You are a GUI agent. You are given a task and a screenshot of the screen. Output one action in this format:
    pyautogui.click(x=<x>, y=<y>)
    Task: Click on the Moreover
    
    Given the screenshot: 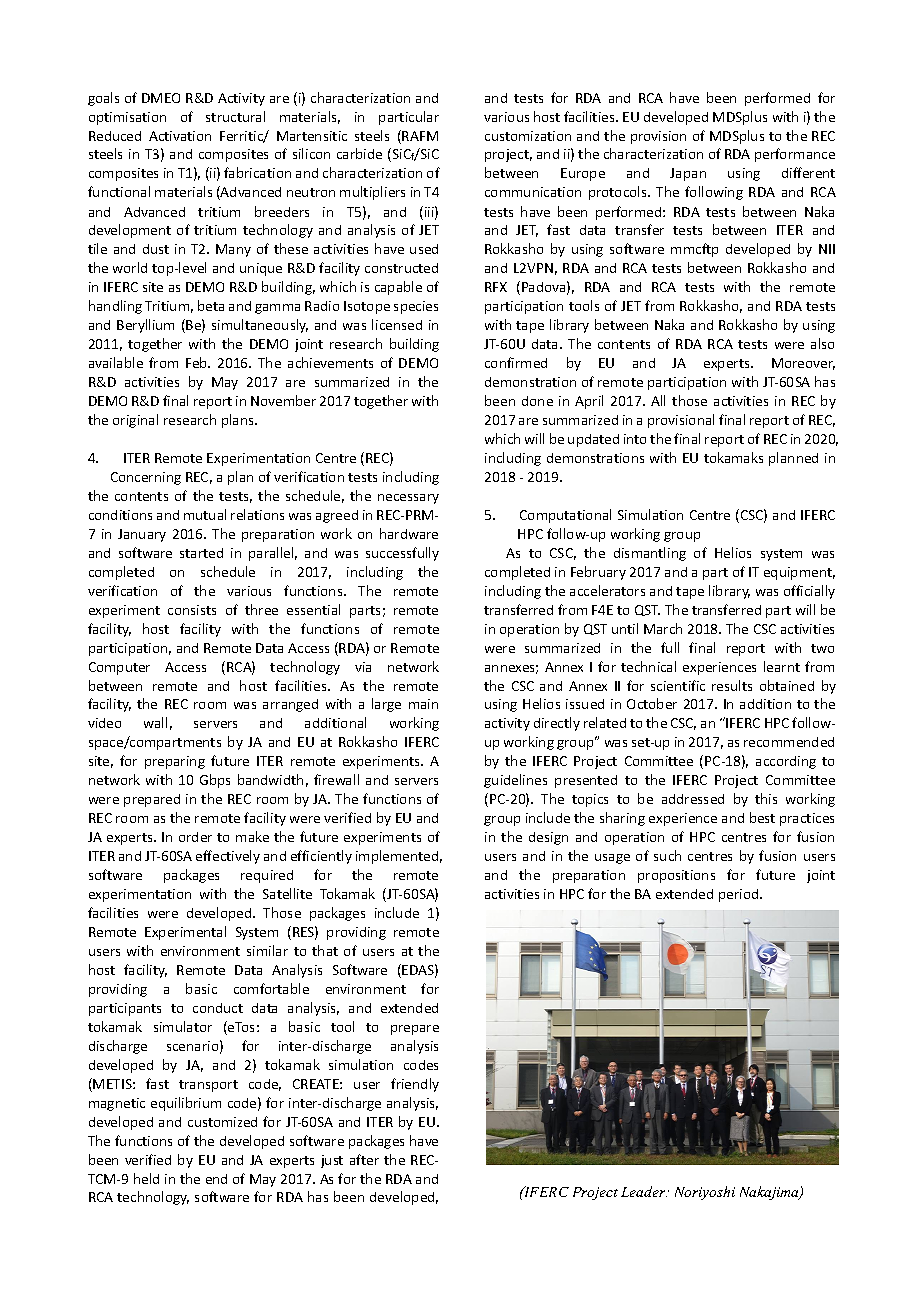 What is the action you would take?
    pyautogui.click(x=803, y=364)
